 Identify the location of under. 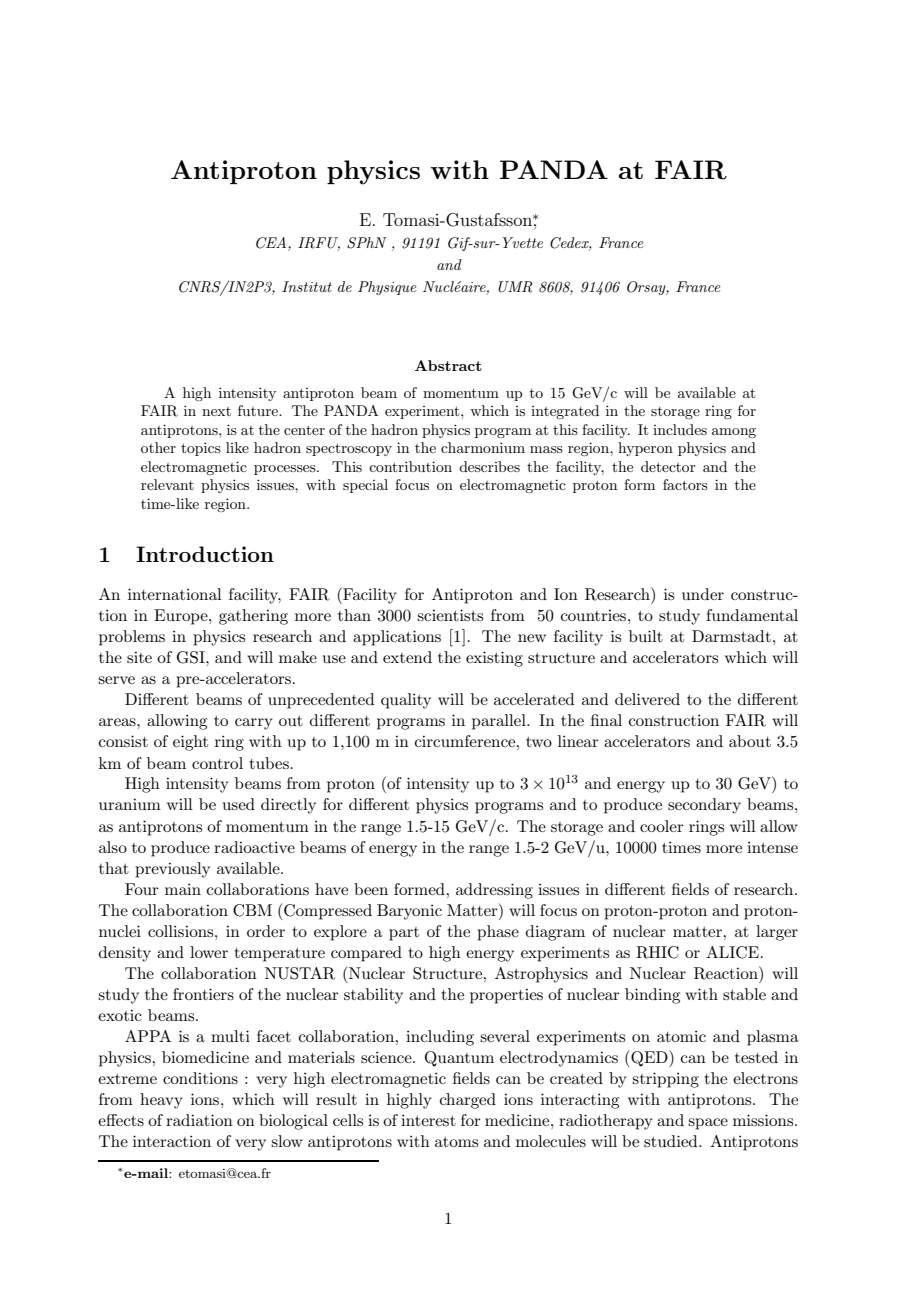
(703, 594).
